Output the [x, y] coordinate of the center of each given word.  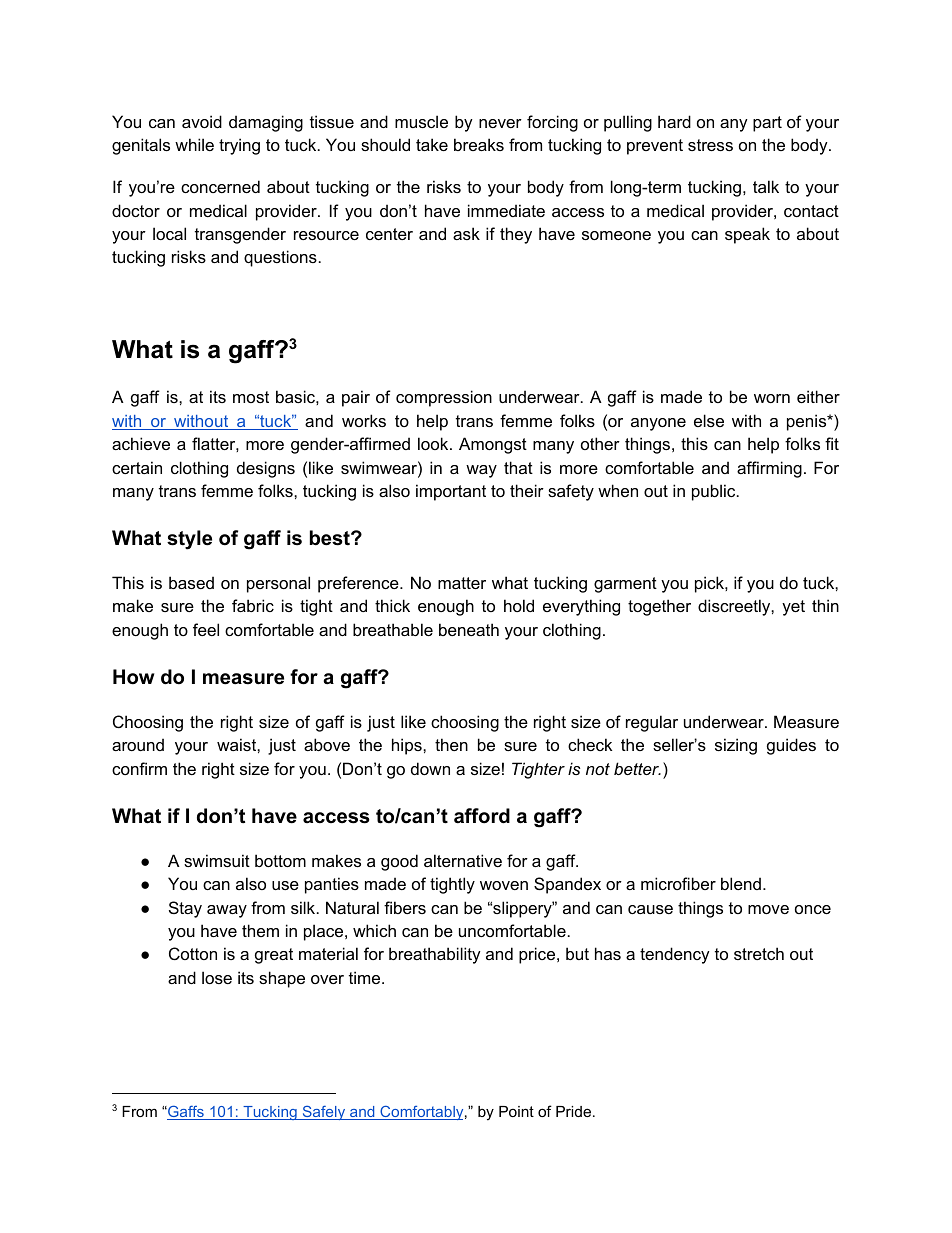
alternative [463, 860]
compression [444, 398]
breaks [479, 144]
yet [793, 608]
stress [710, 145]
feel [206, 629]
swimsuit [217, 860]
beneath [469, 629]
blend [741, 883]
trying [239, 146]
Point [516, 1111]
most [251, 397]
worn [772, 398]
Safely [324, 1112]
